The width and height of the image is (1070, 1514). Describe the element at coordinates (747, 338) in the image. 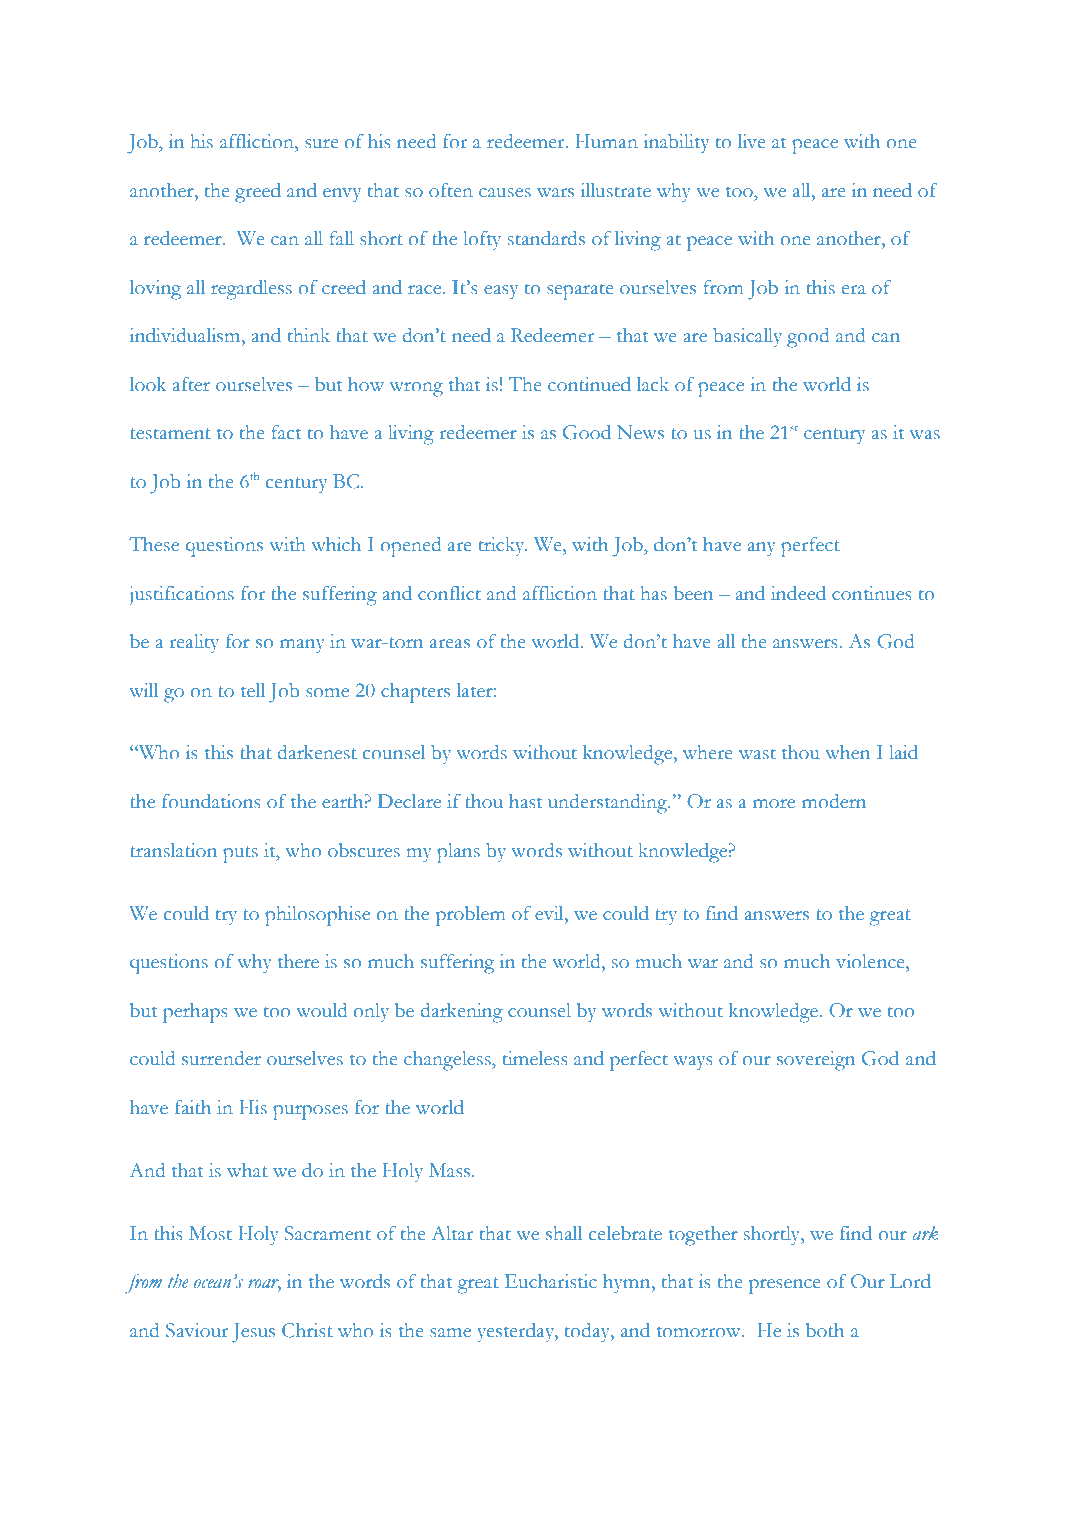

I see `basically` at that location.
